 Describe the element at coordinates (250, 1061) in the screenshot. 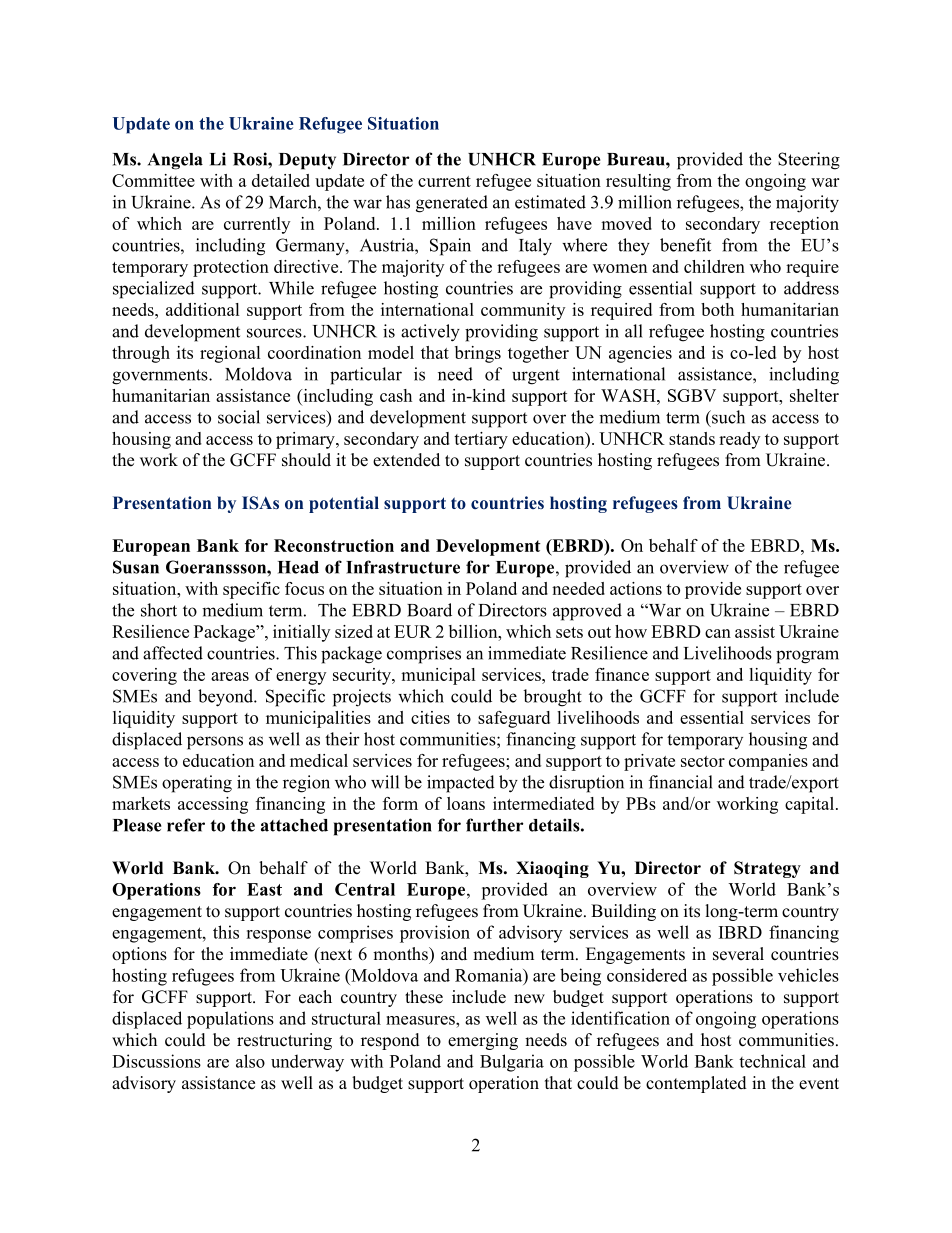

I see `also` at that location.
